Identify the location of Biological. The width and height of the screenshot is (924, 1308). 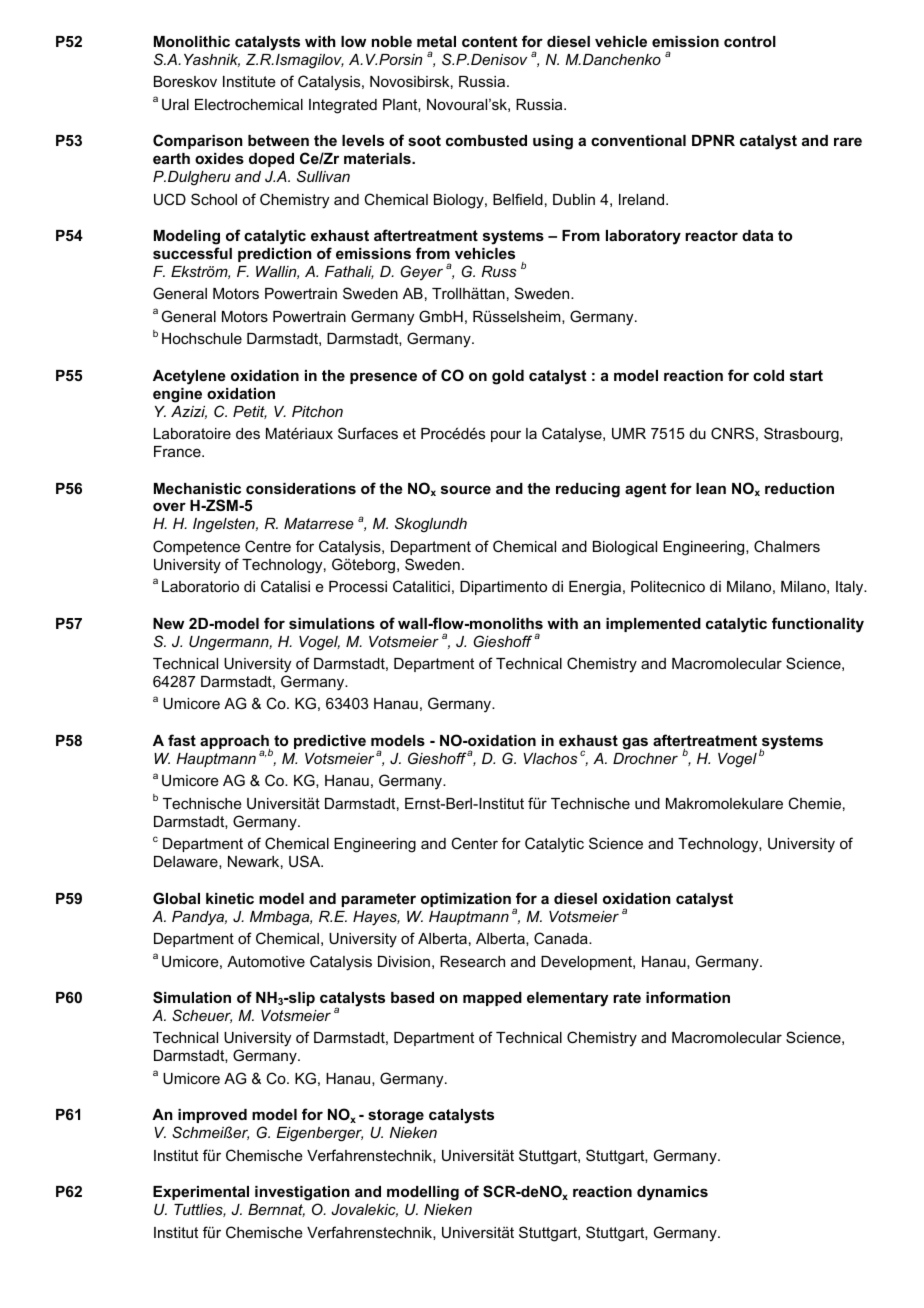
(625, 548).
